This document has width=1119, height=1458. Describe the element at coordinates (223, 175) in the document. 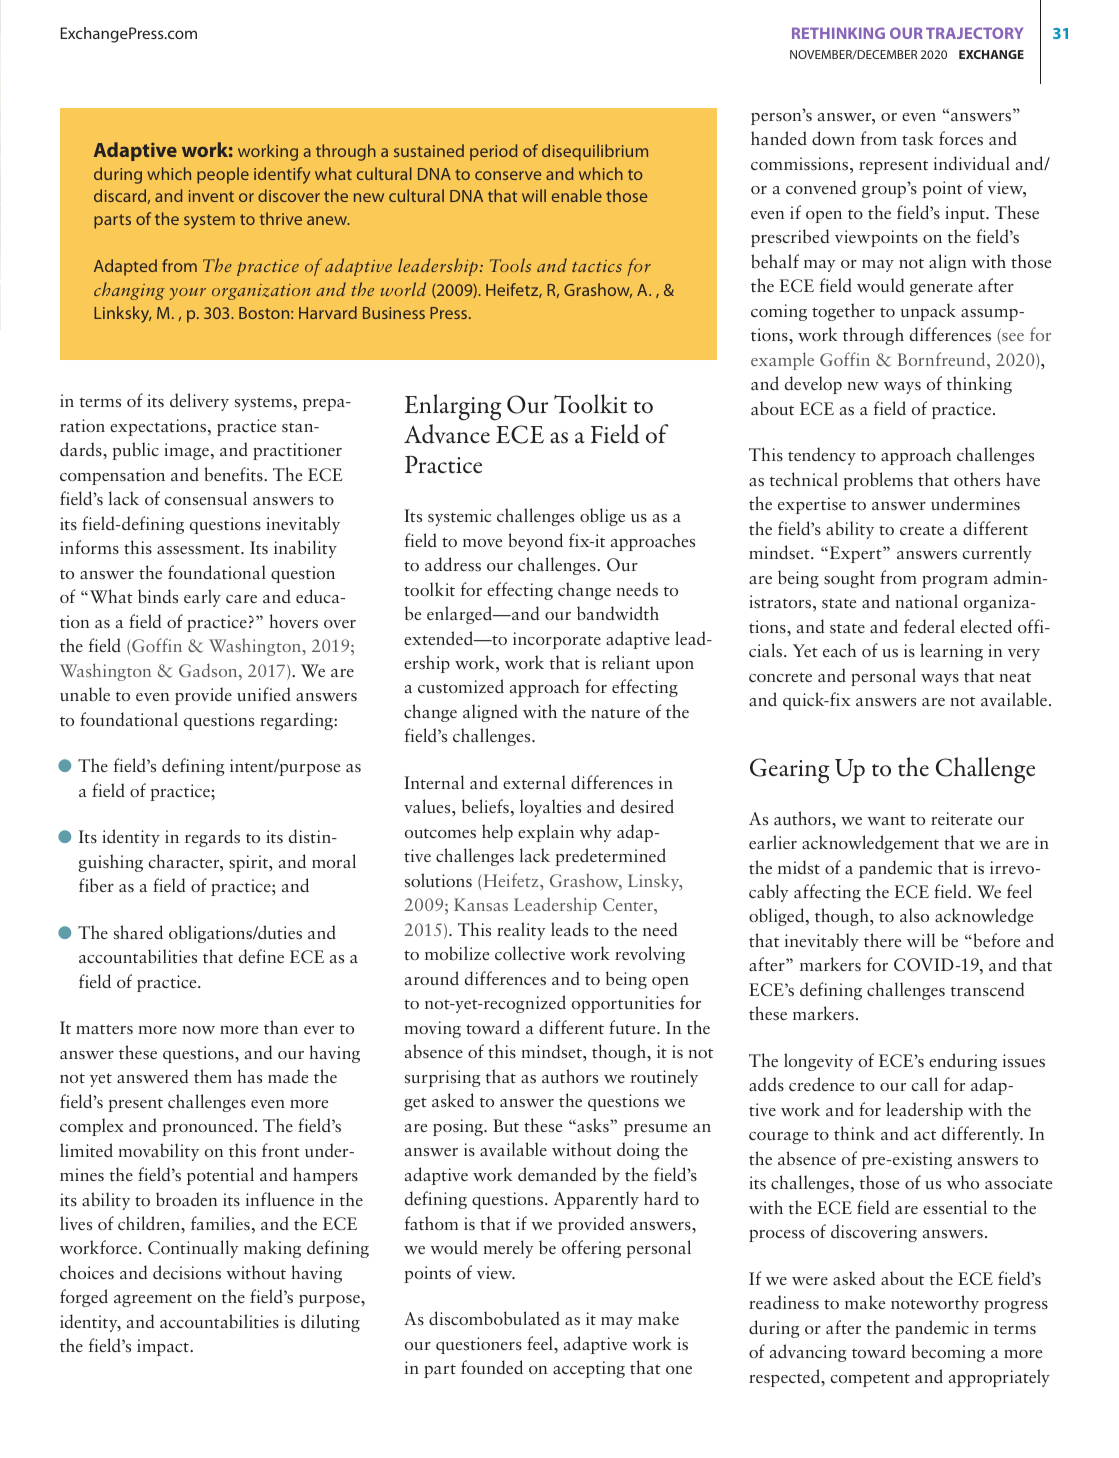

I see `people` at that location.
